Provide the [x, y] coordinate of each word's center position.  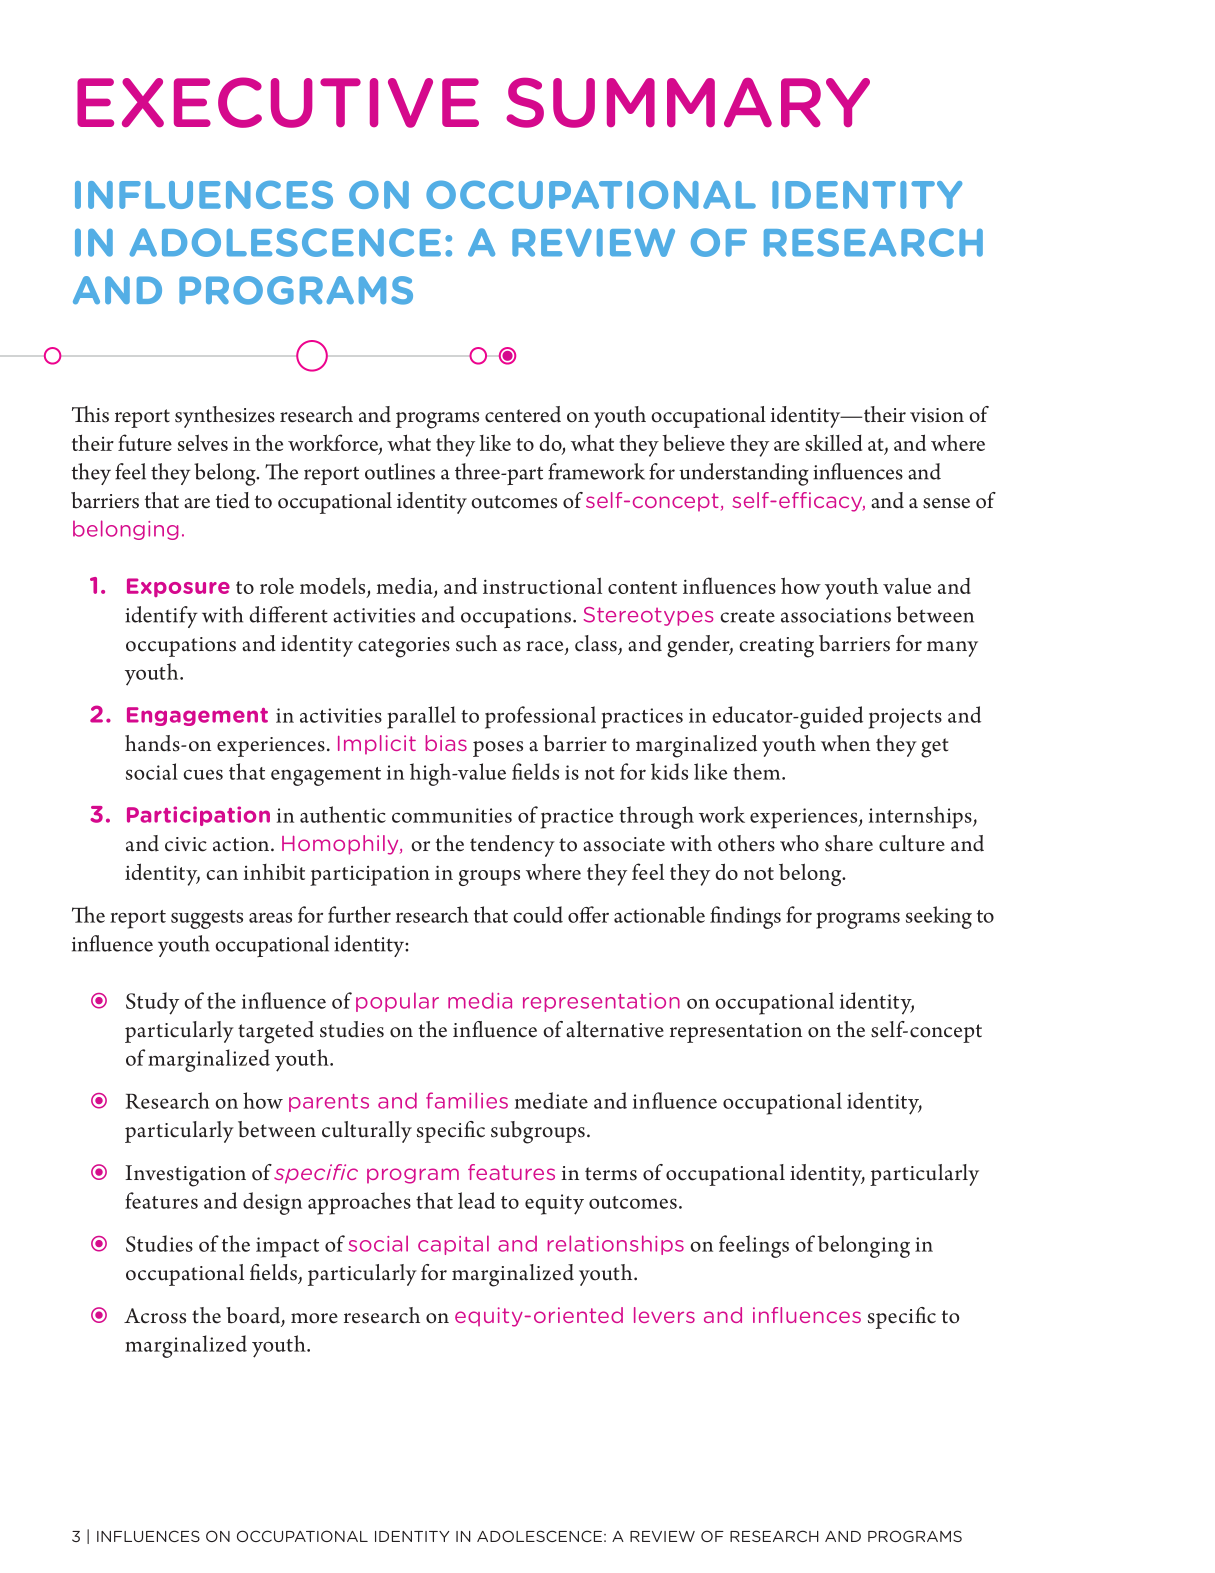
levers [664, 1315]
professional [540, 717]
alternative [615, 1029]
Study [152, 1003]
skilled [833, 442]
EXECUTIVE [278, 102]
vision [937, 415]
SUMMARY [688, 103]
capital [453, 1245]
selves [203, 442]
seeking [939, 917]
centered [523, 414]
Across [155, 1316]
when [845, 743]
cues [203, 774]
